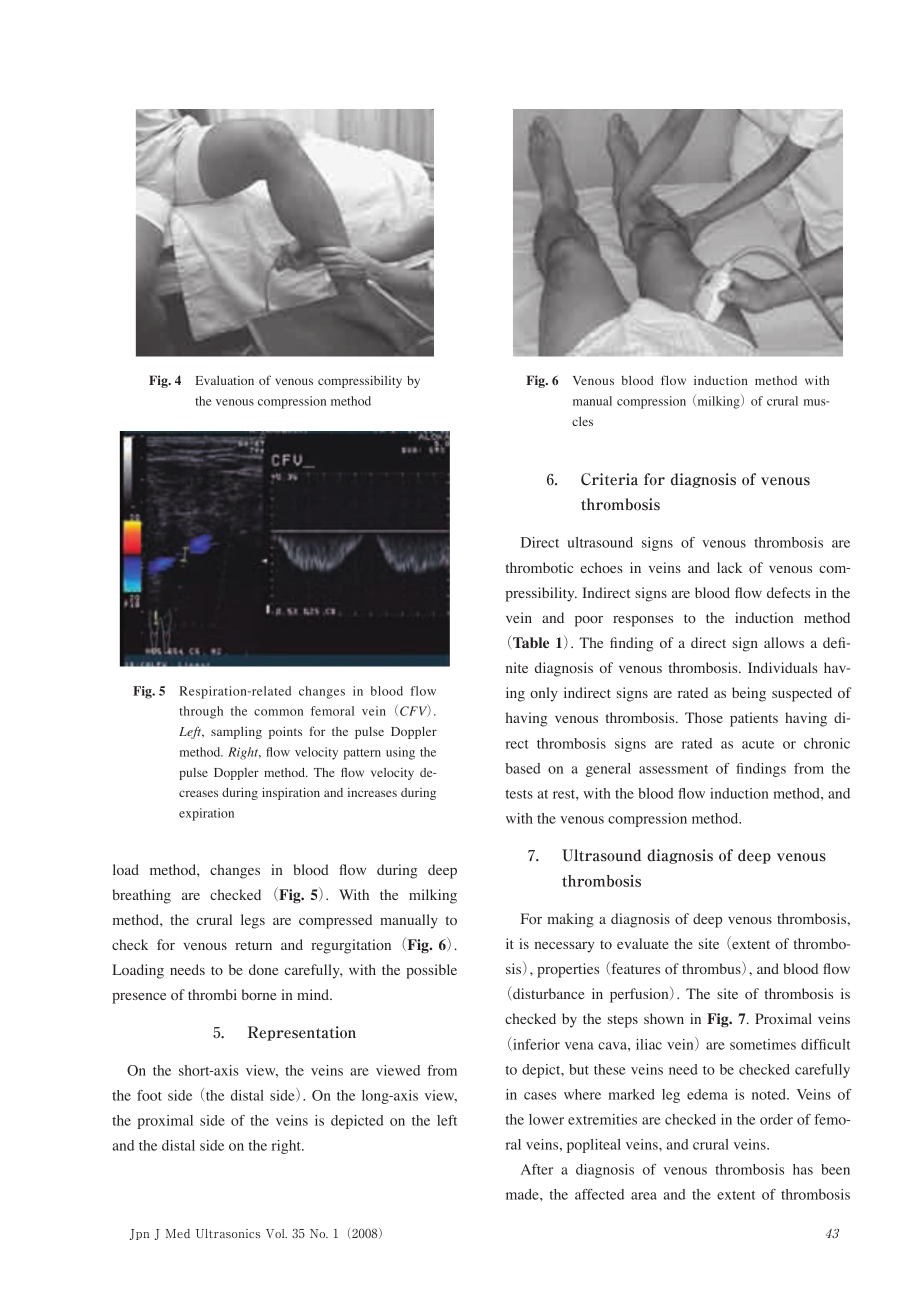 Image resolution: width=924 pixels, height=1308 pixels. I want to click on Evaluation, so click(224, 380).
